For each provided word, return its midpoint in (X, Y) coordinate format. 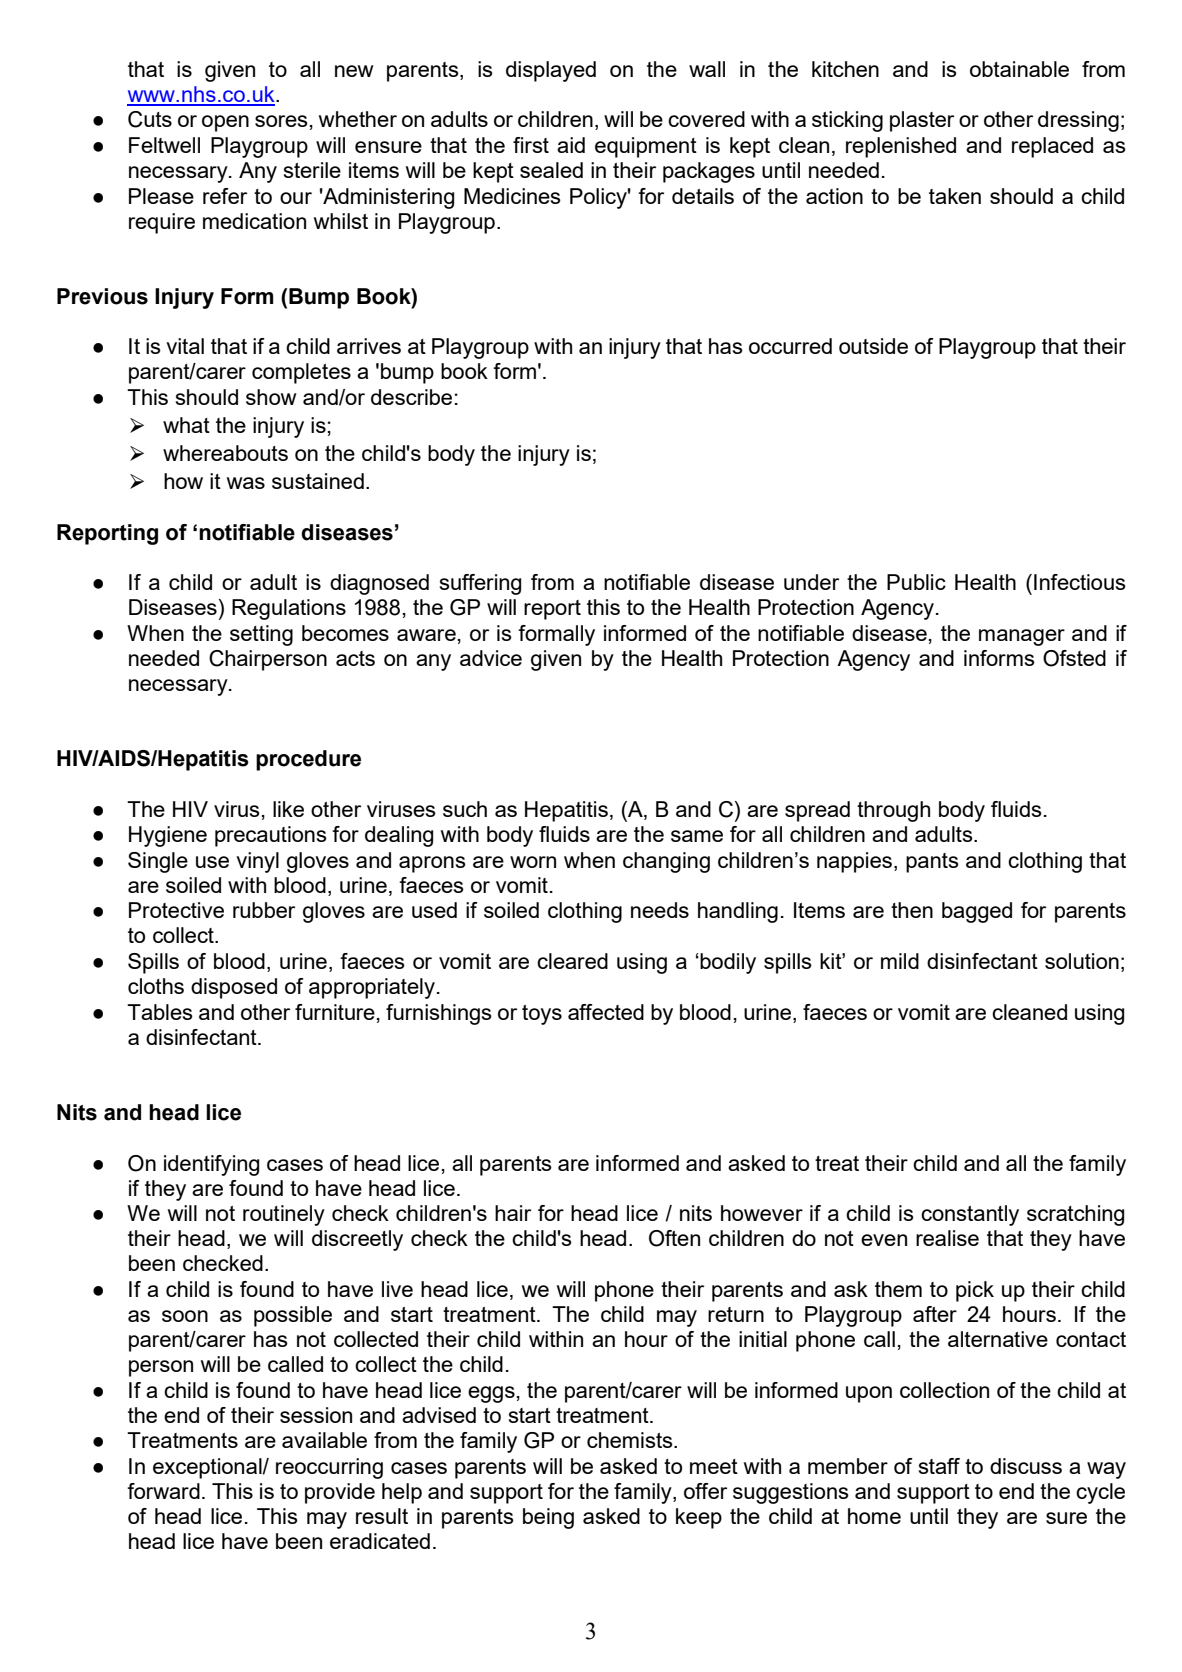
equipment (646, 147)
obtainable (1019, 69)
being (548, 1518)
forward (163, 1491)
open (225, 123)
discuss (1026, 1466)
